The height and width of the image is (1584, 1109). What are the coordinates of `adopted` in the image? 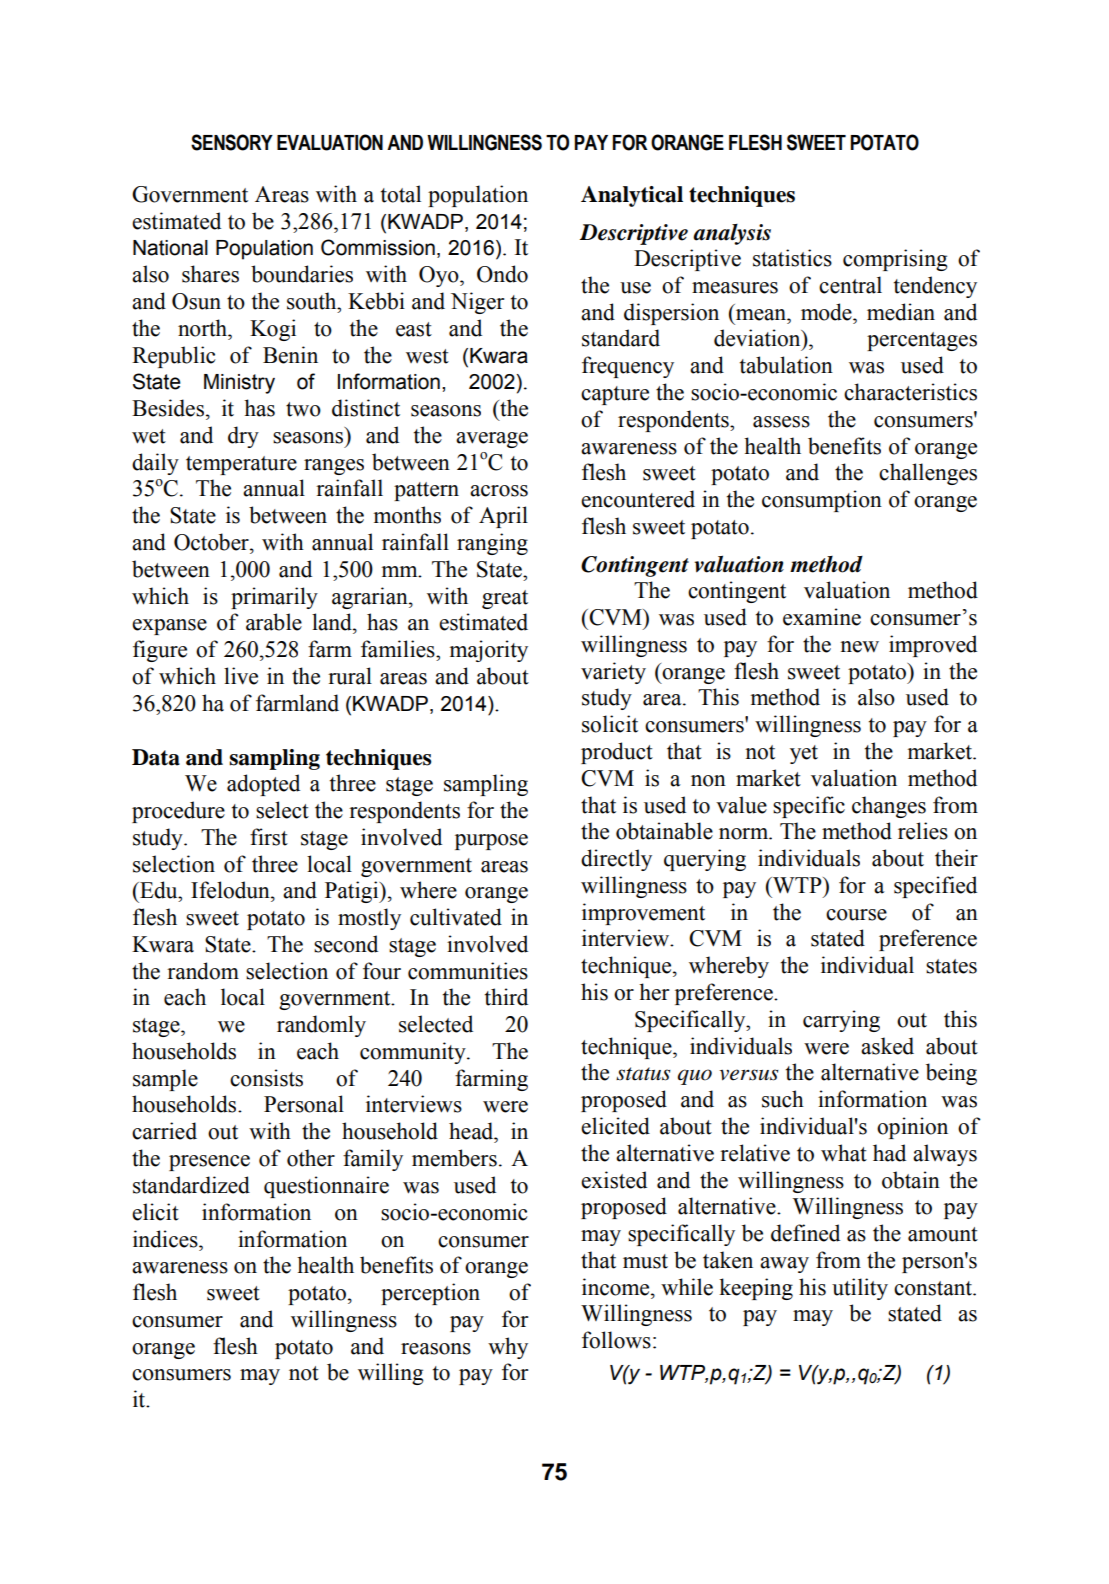 It's located at (263, 785).
